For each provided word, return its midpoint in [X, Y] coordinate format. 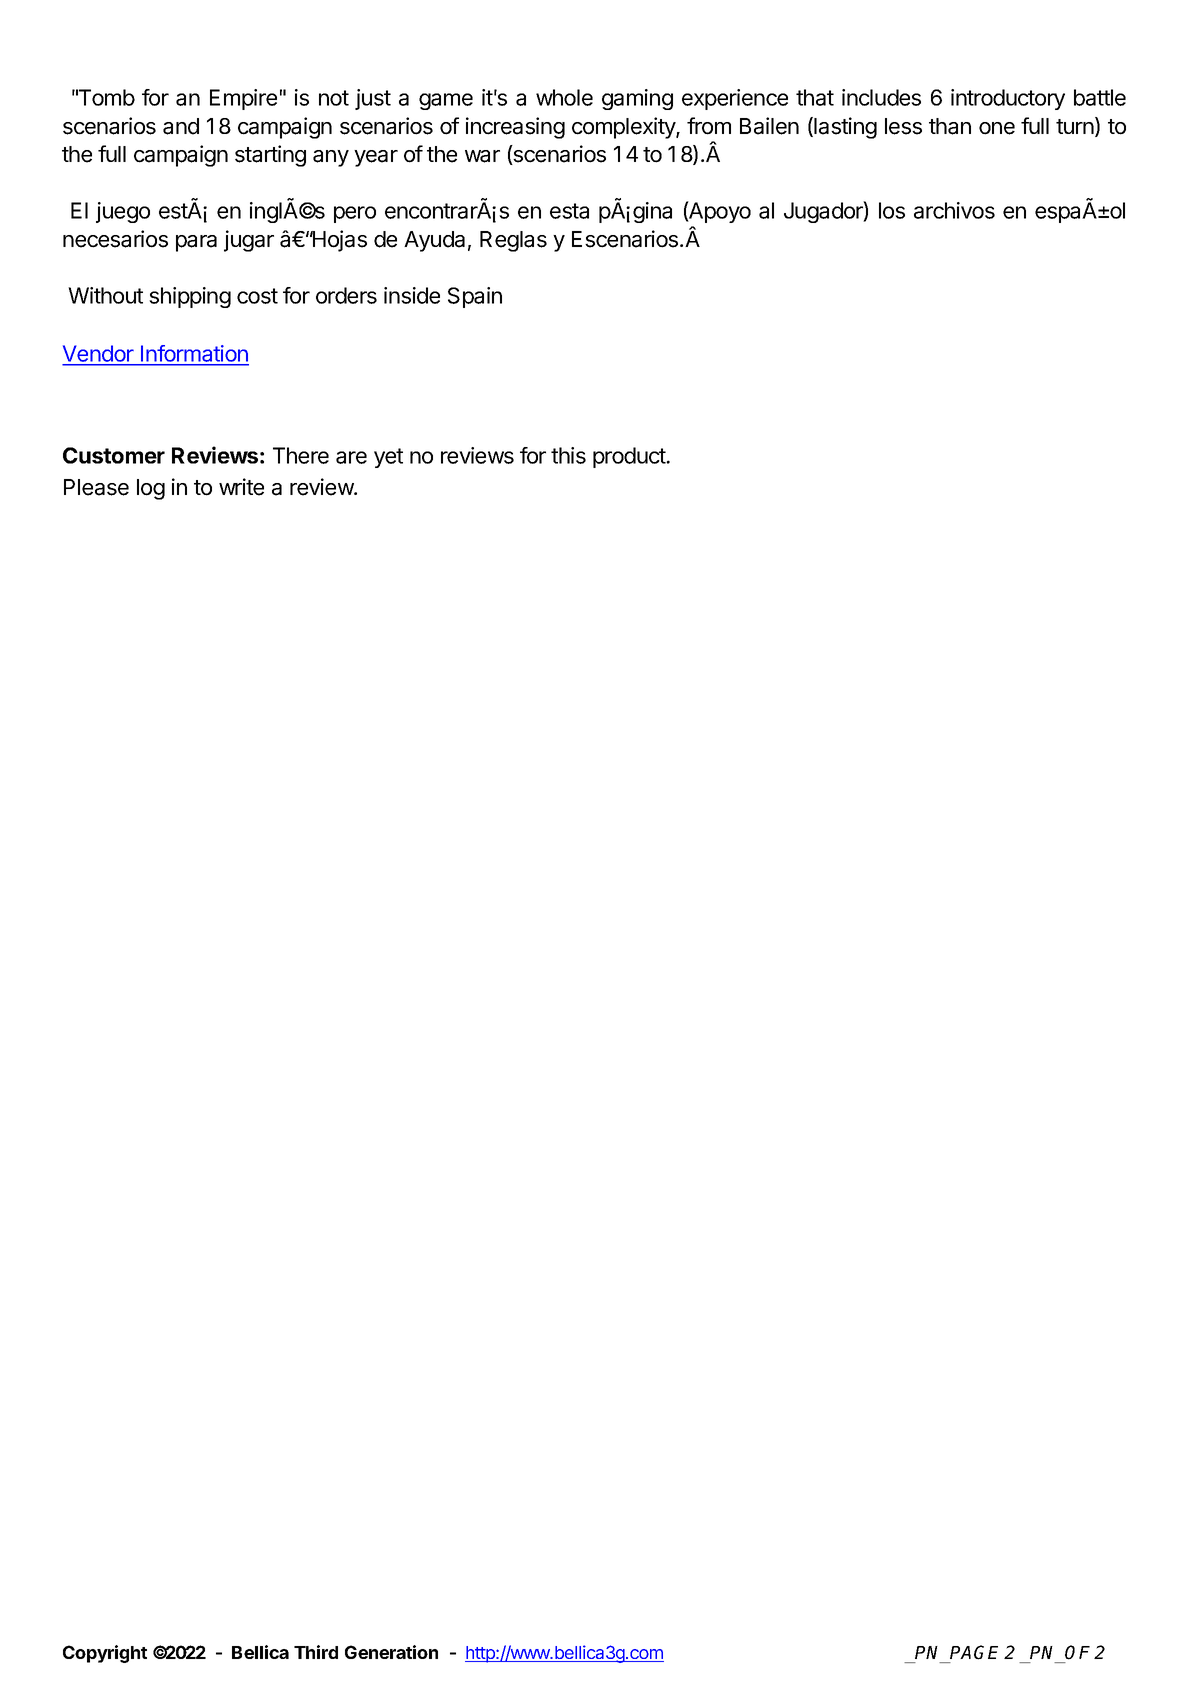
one [997, 128]
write [241, 487]
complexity [624, 128]
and [181, 126]
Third [316, 1652]
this [568, 455]
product [630, 457]
